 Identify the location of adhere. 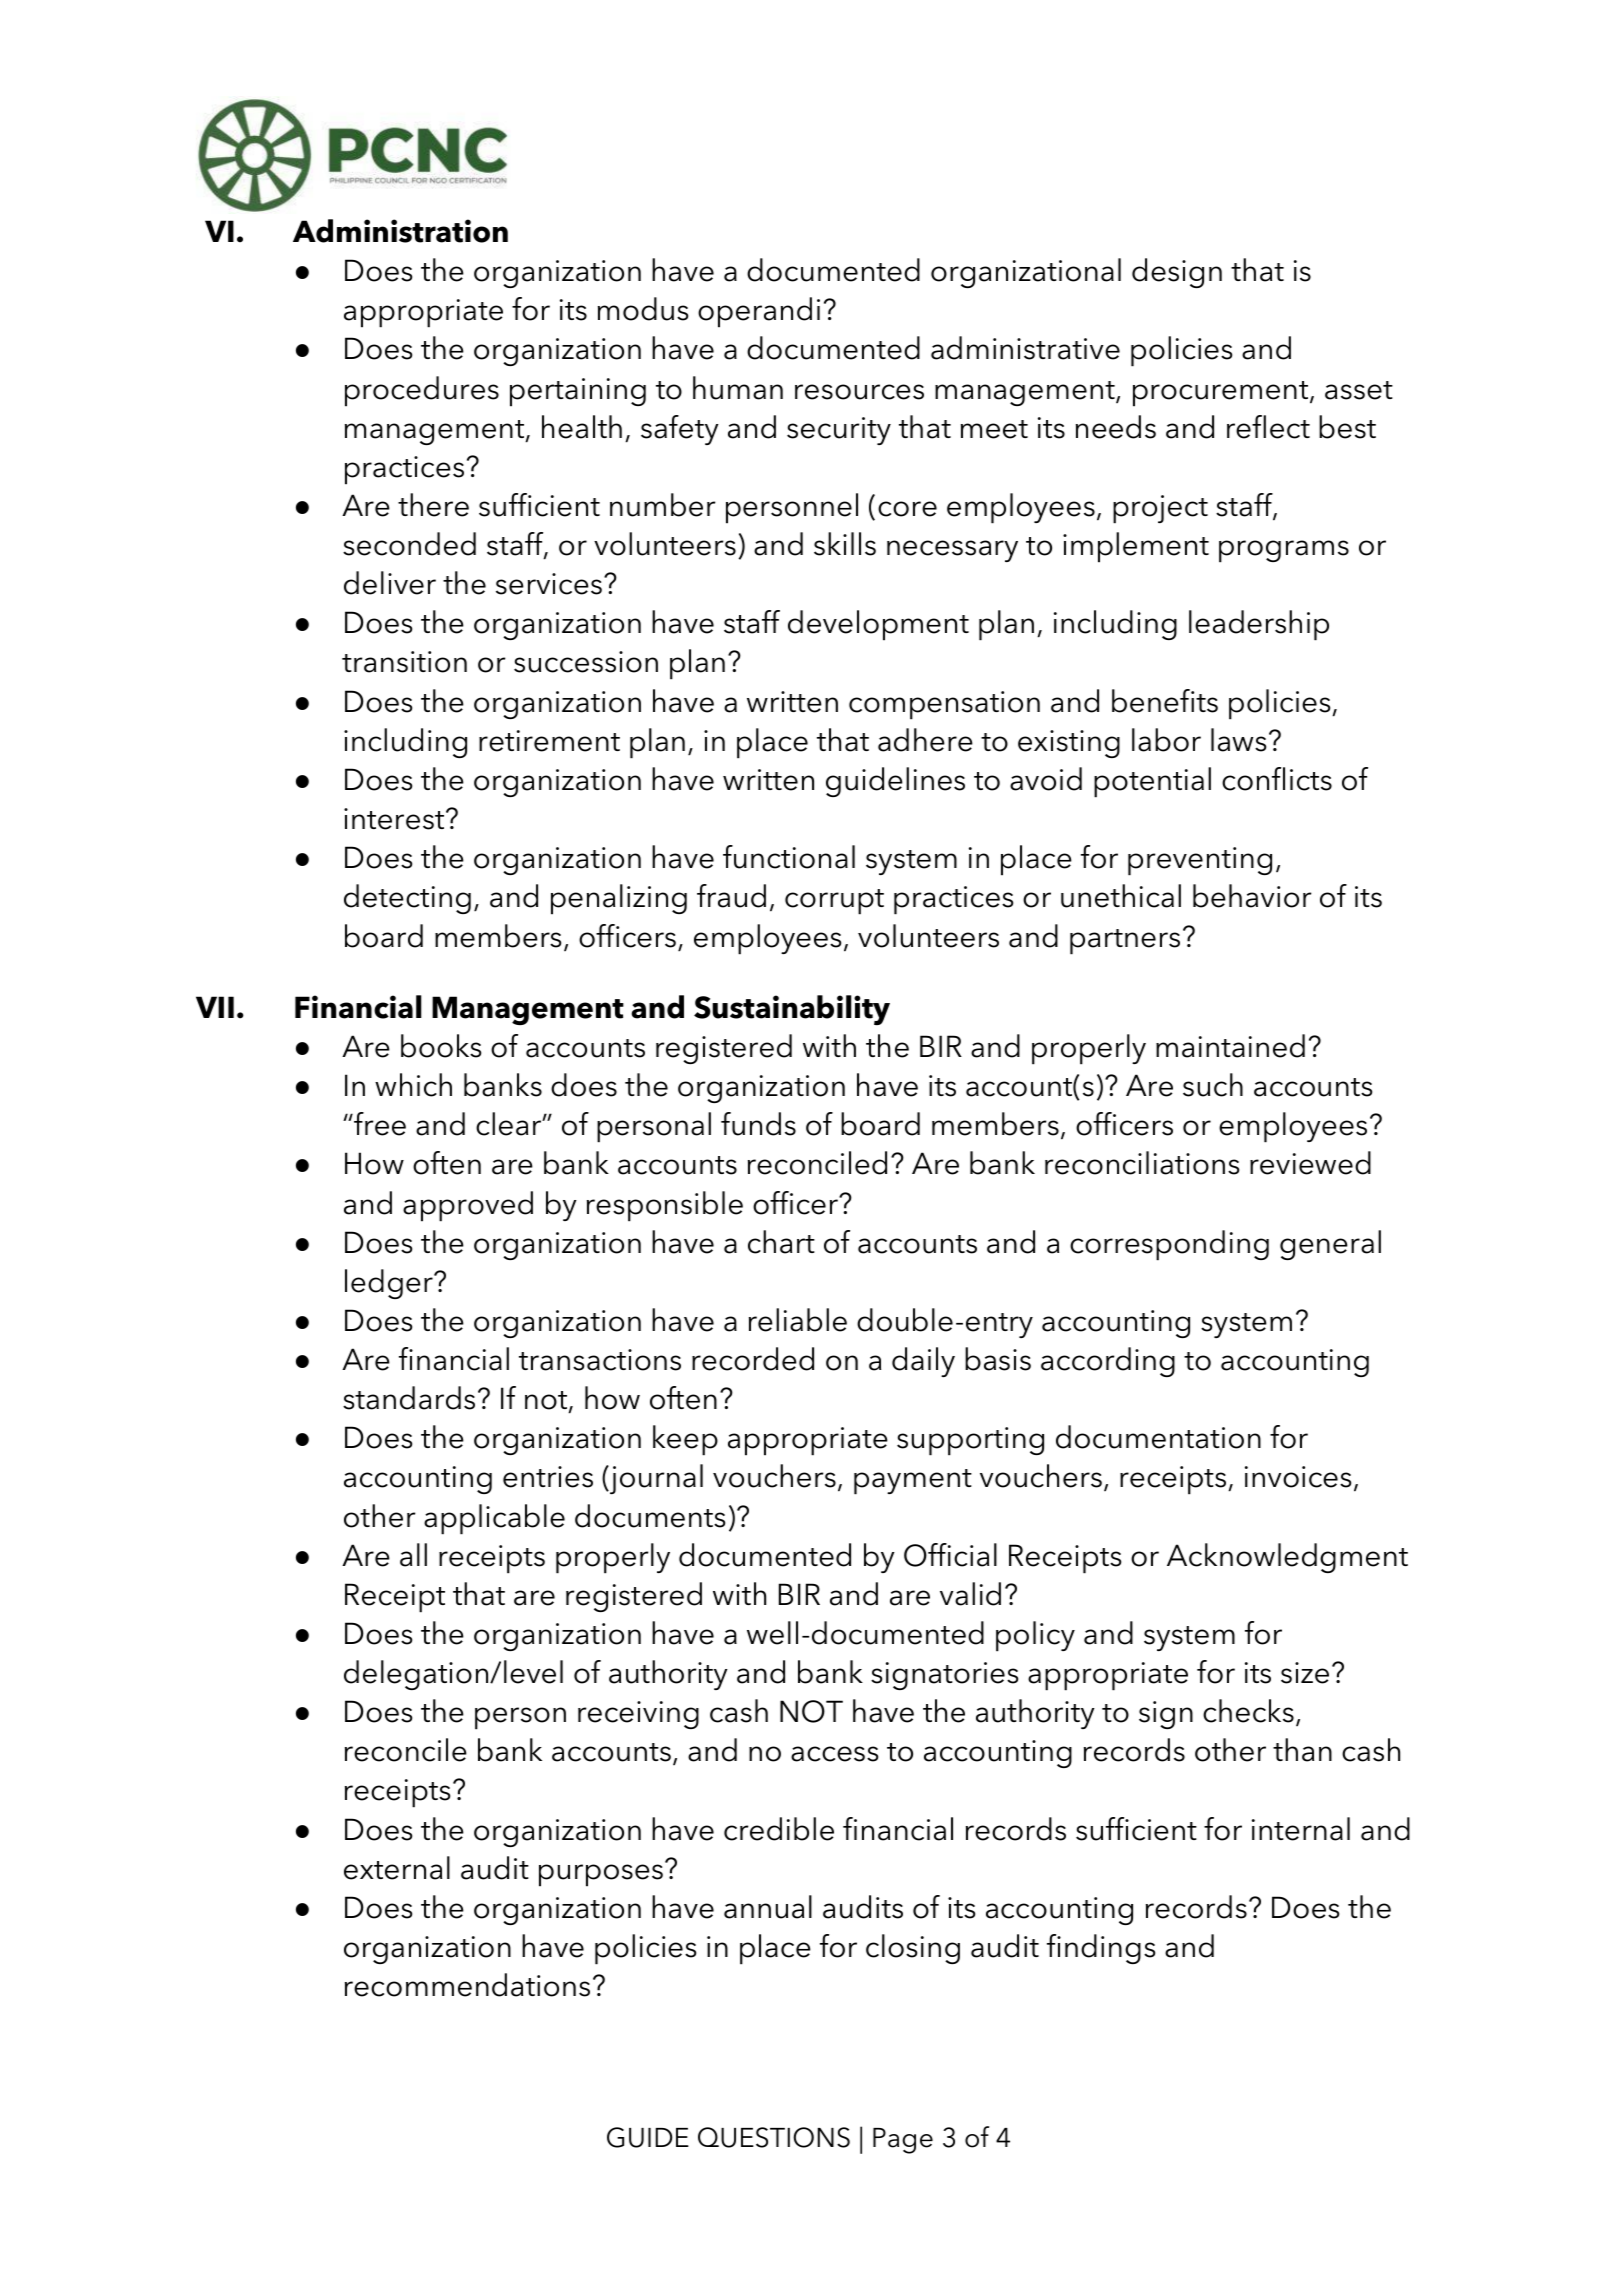
(925, 740).
